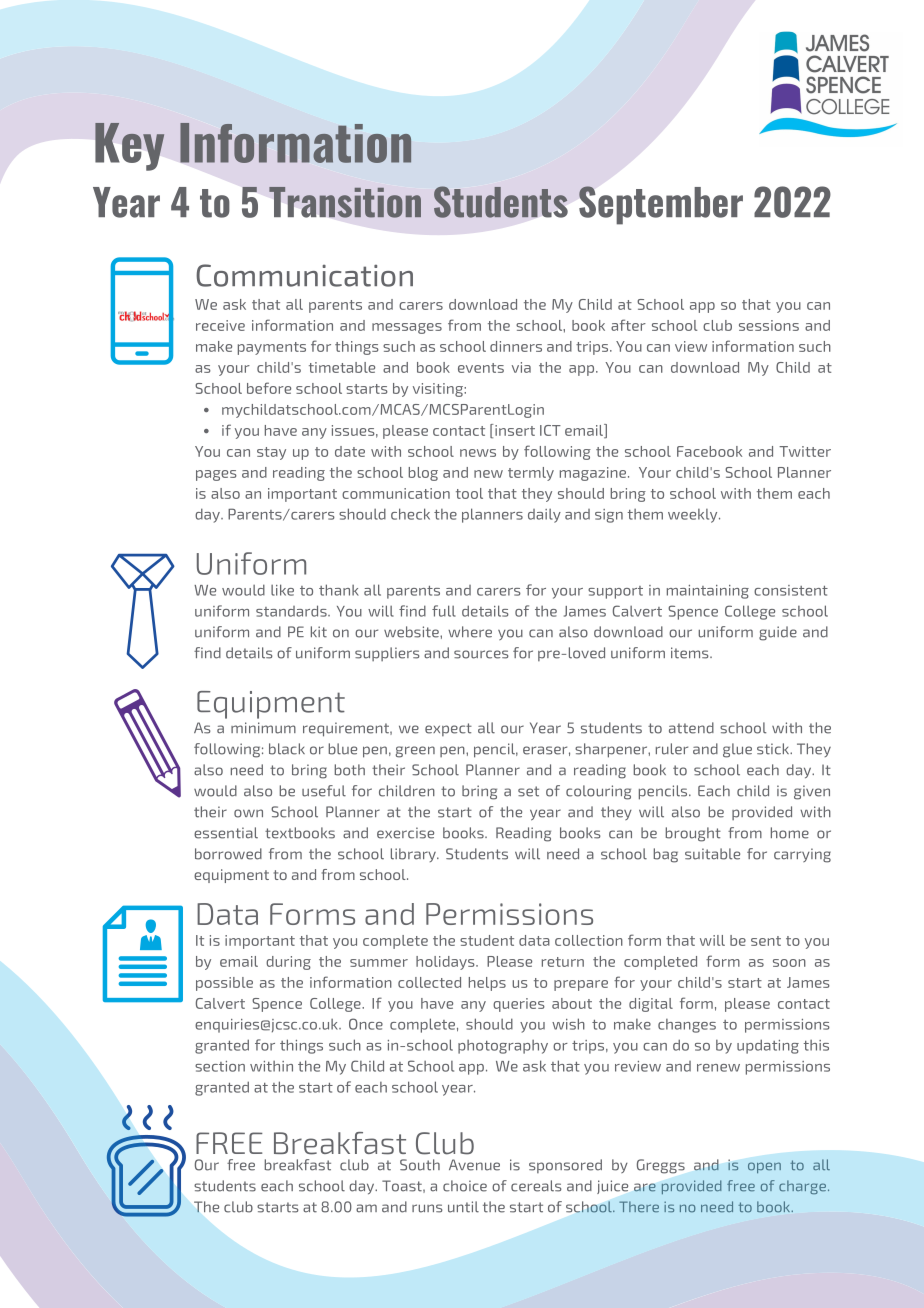  Describe the element at coordinates (469, 493) in the page. I see `tool` at that location.
